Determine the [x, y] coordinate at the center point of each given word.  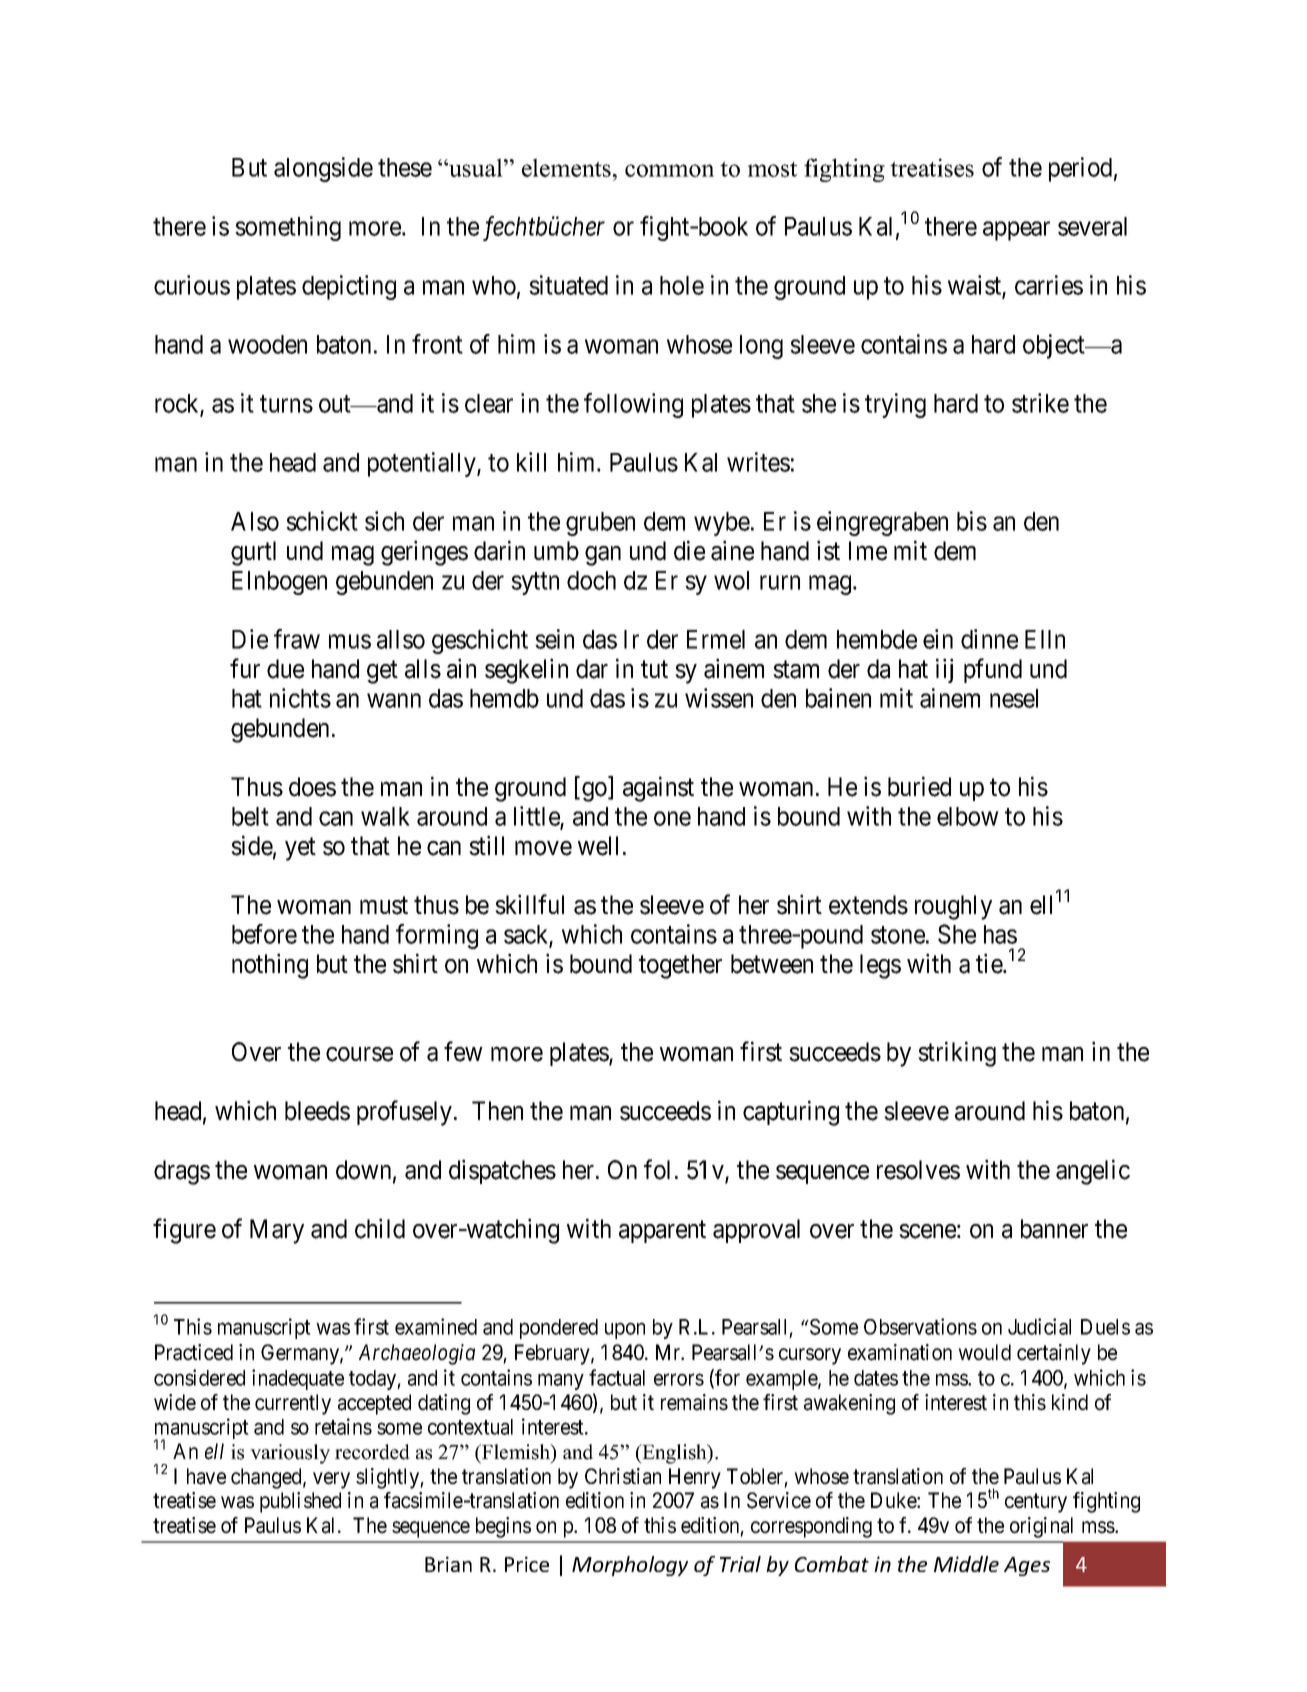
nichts [300, 698]
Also [255, 521]
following [633, 405]
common [669, 170]
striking [957, 1054]
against [658, 789]
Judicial [1039, 1326]
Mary [277, 1231]
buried [919, 786]
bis [972, 521]
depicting [349, 287]
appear [1016, 231]
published [300, 1502]
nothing [270, 966]
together [680, 966]
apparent [662, 1232]
